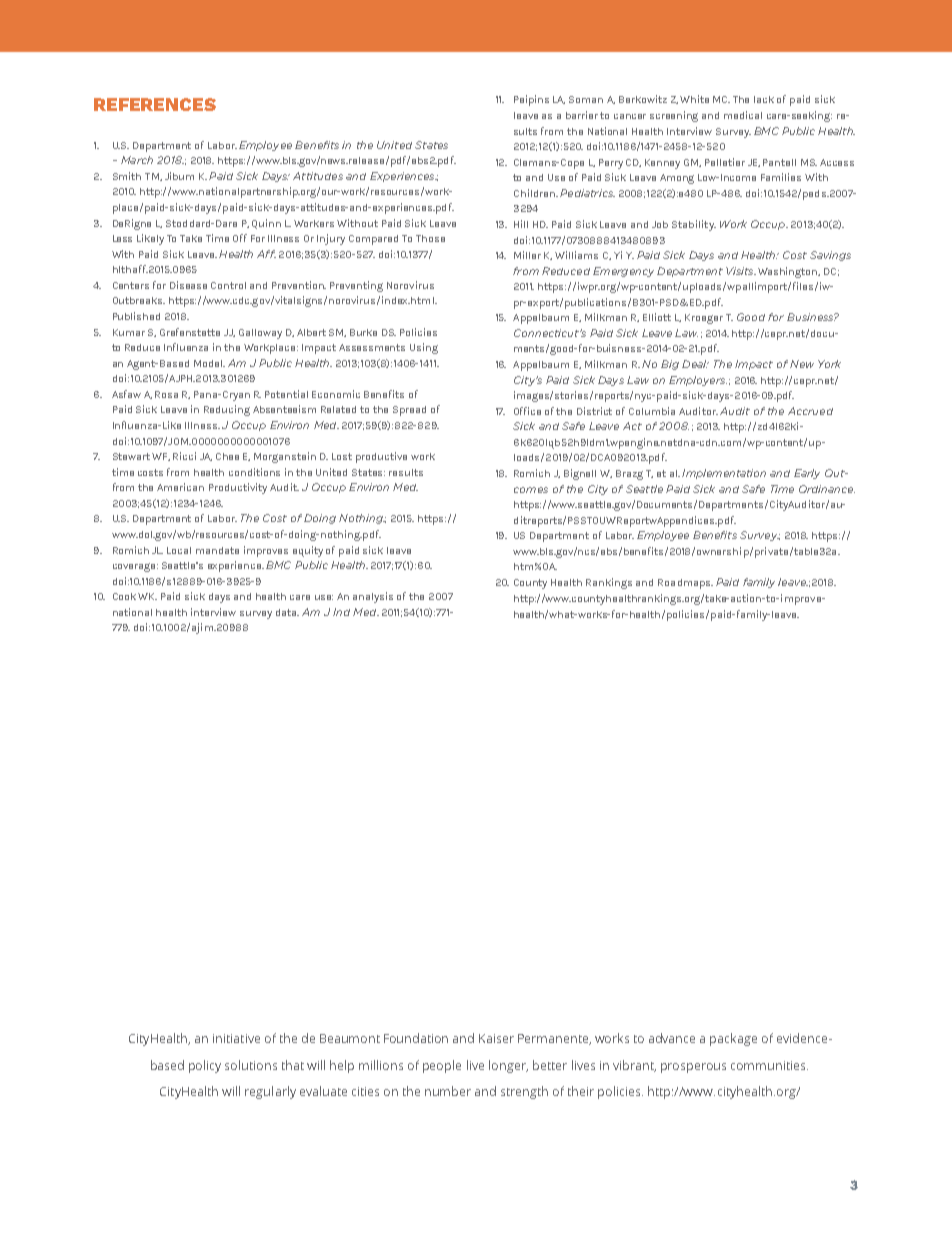 This screenshot has width=952, height=1233. What do you see at coordinates (251, 1065) in the screenshot?
I see `solutions` at bounding box center [251, 1065].
